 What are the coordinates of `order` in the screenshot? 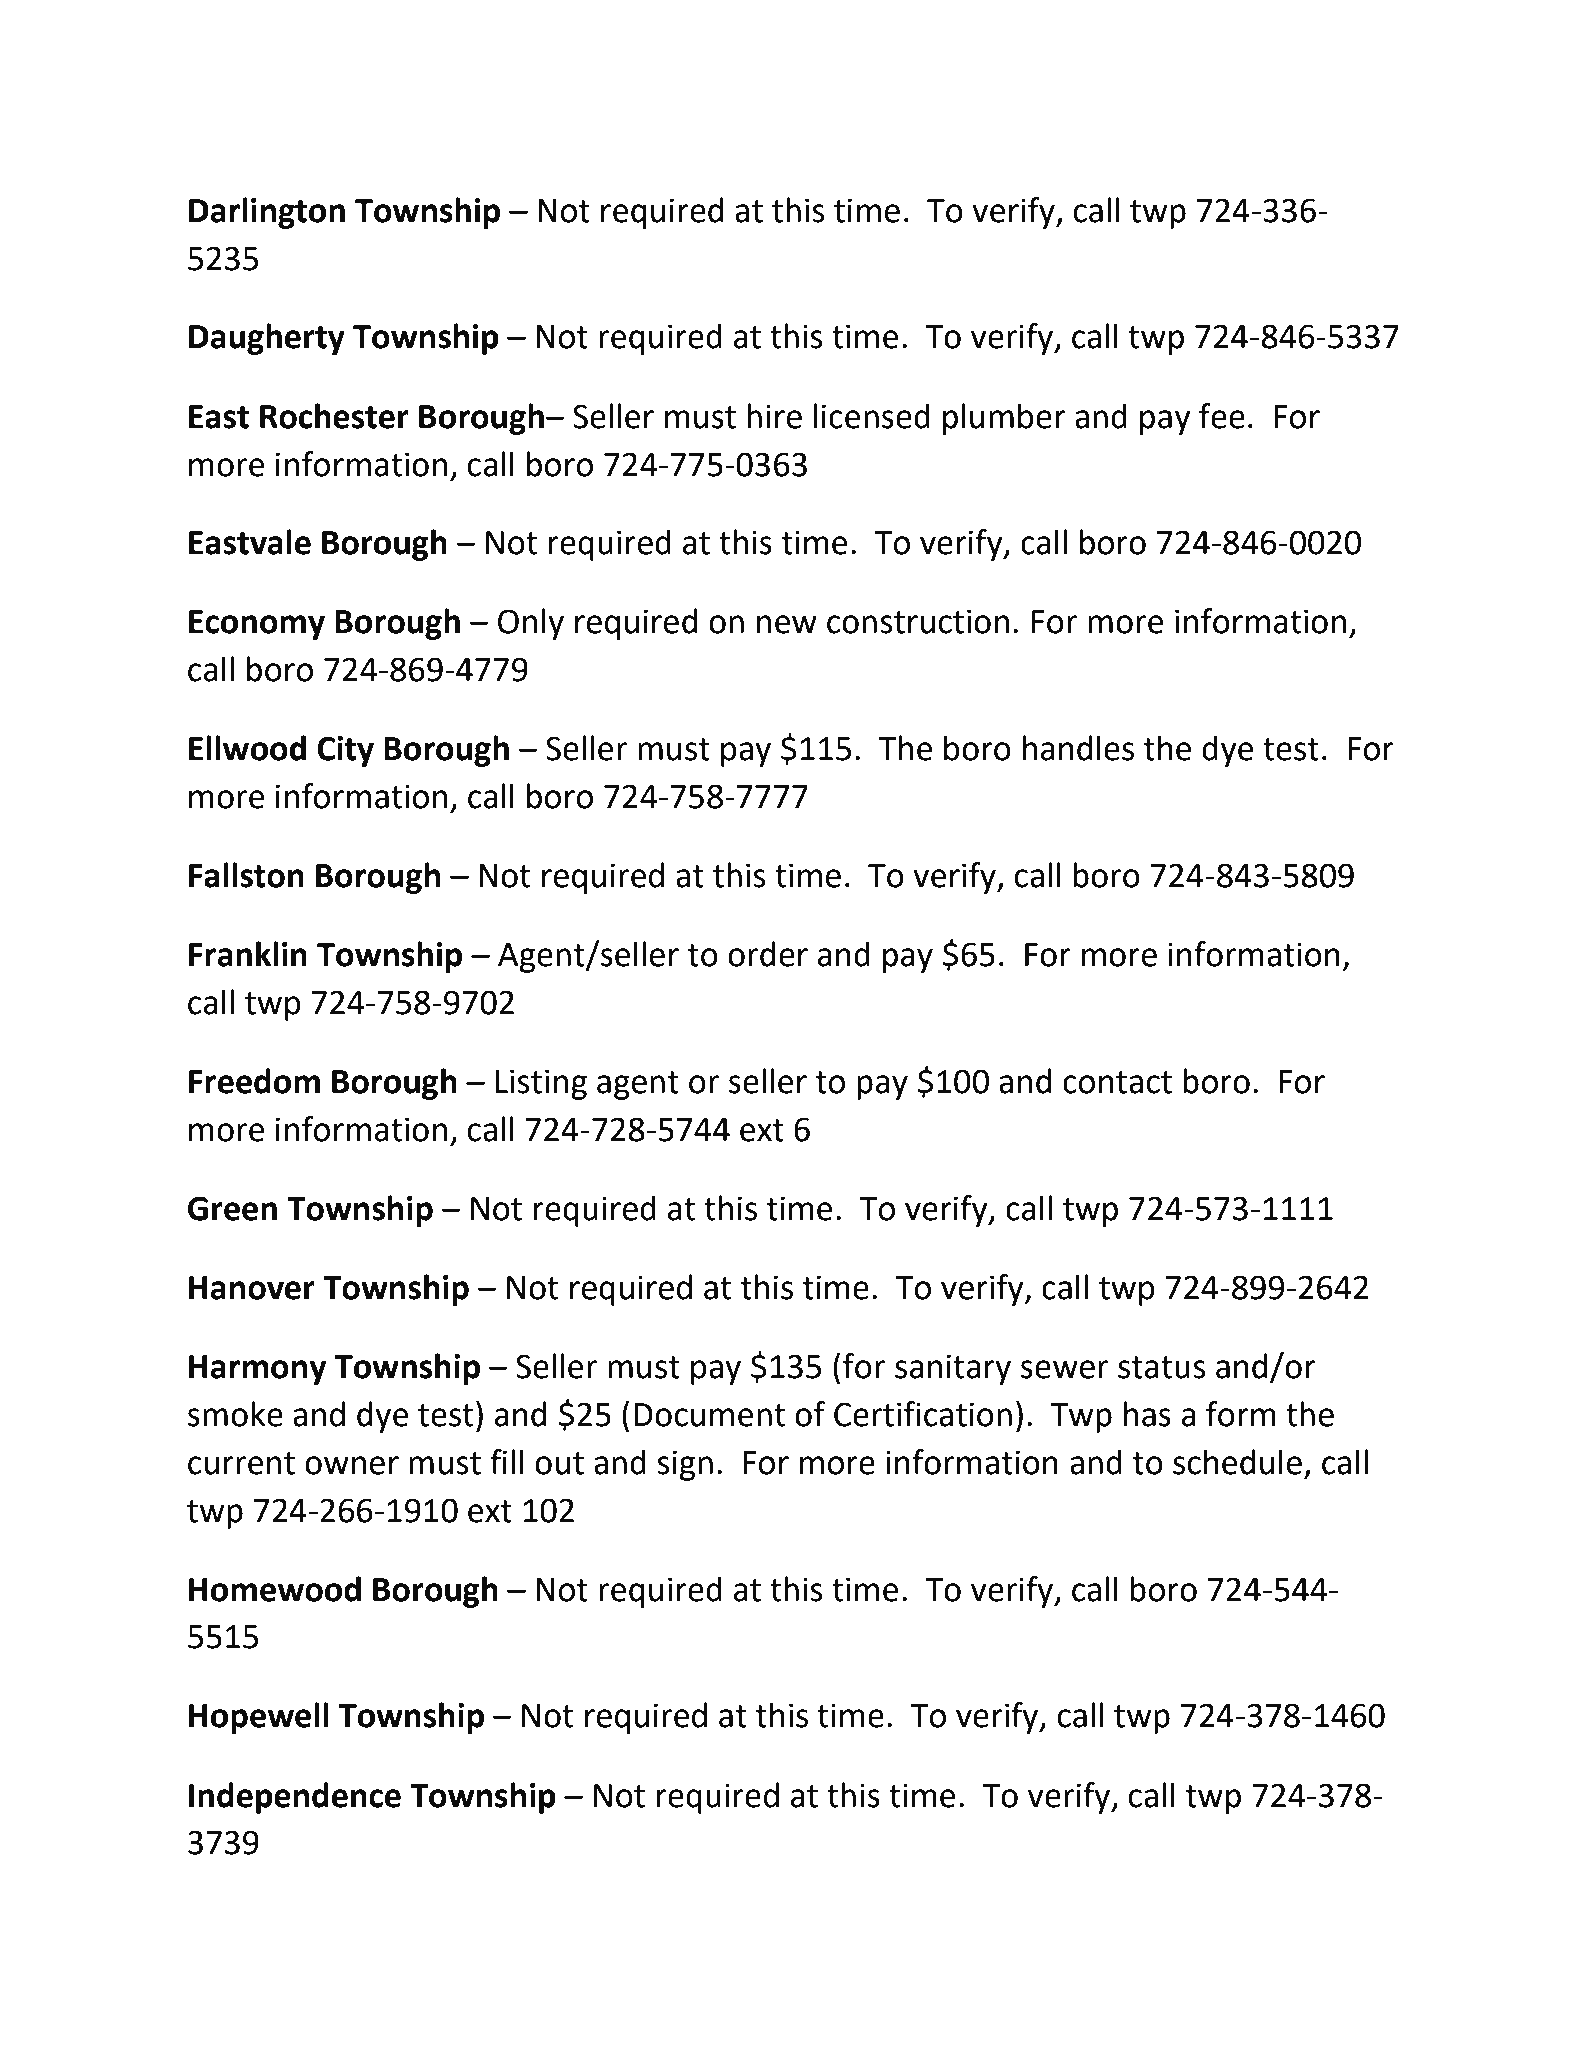 It's located at (768, 954).
